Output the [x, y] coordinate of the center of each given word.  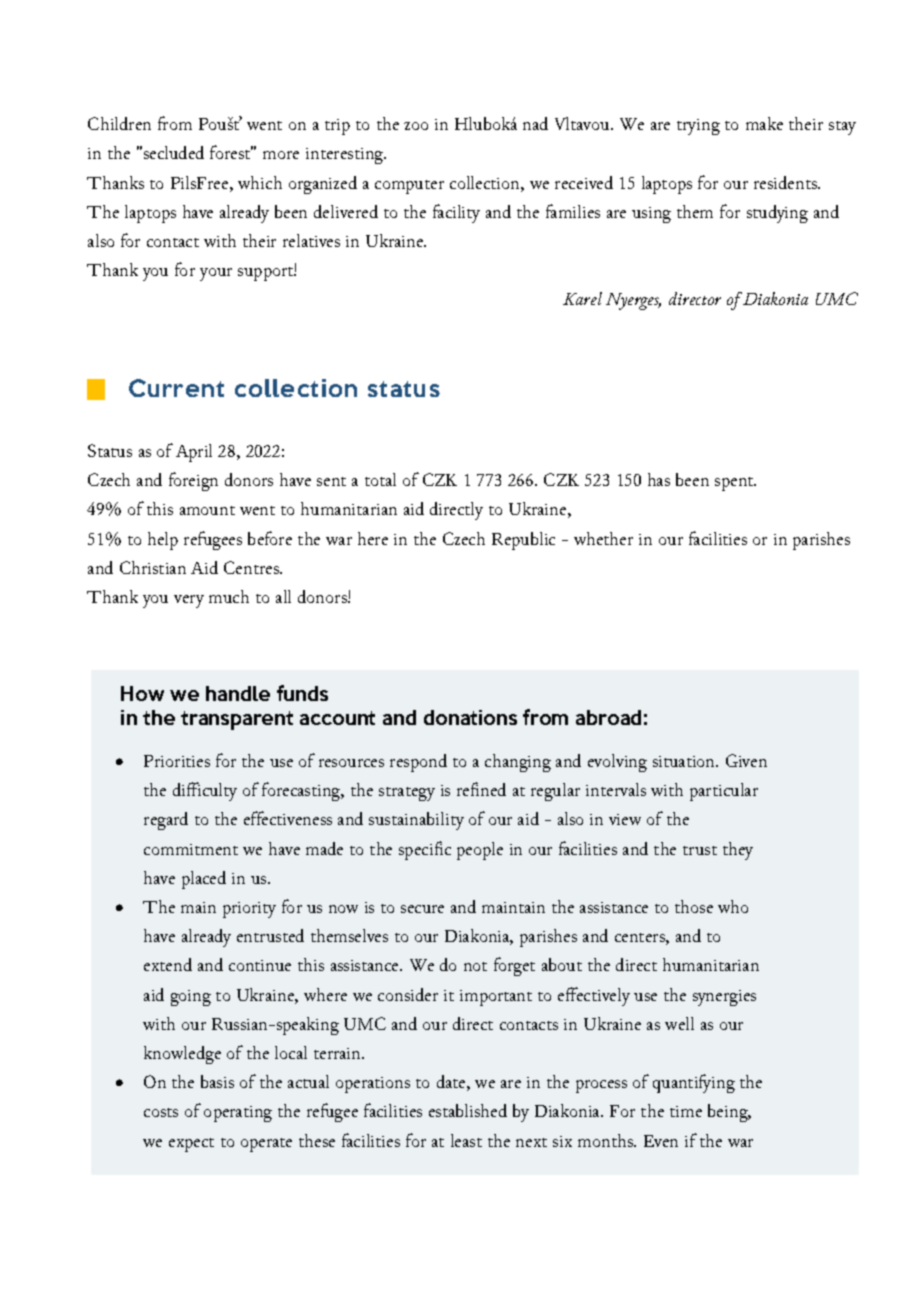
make [764, 123]
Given [746, 760]
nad [535, 123]
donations [470, 717]
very [189, 601]
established [468, 1110]
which [260, 182]
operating [238, 1114]
